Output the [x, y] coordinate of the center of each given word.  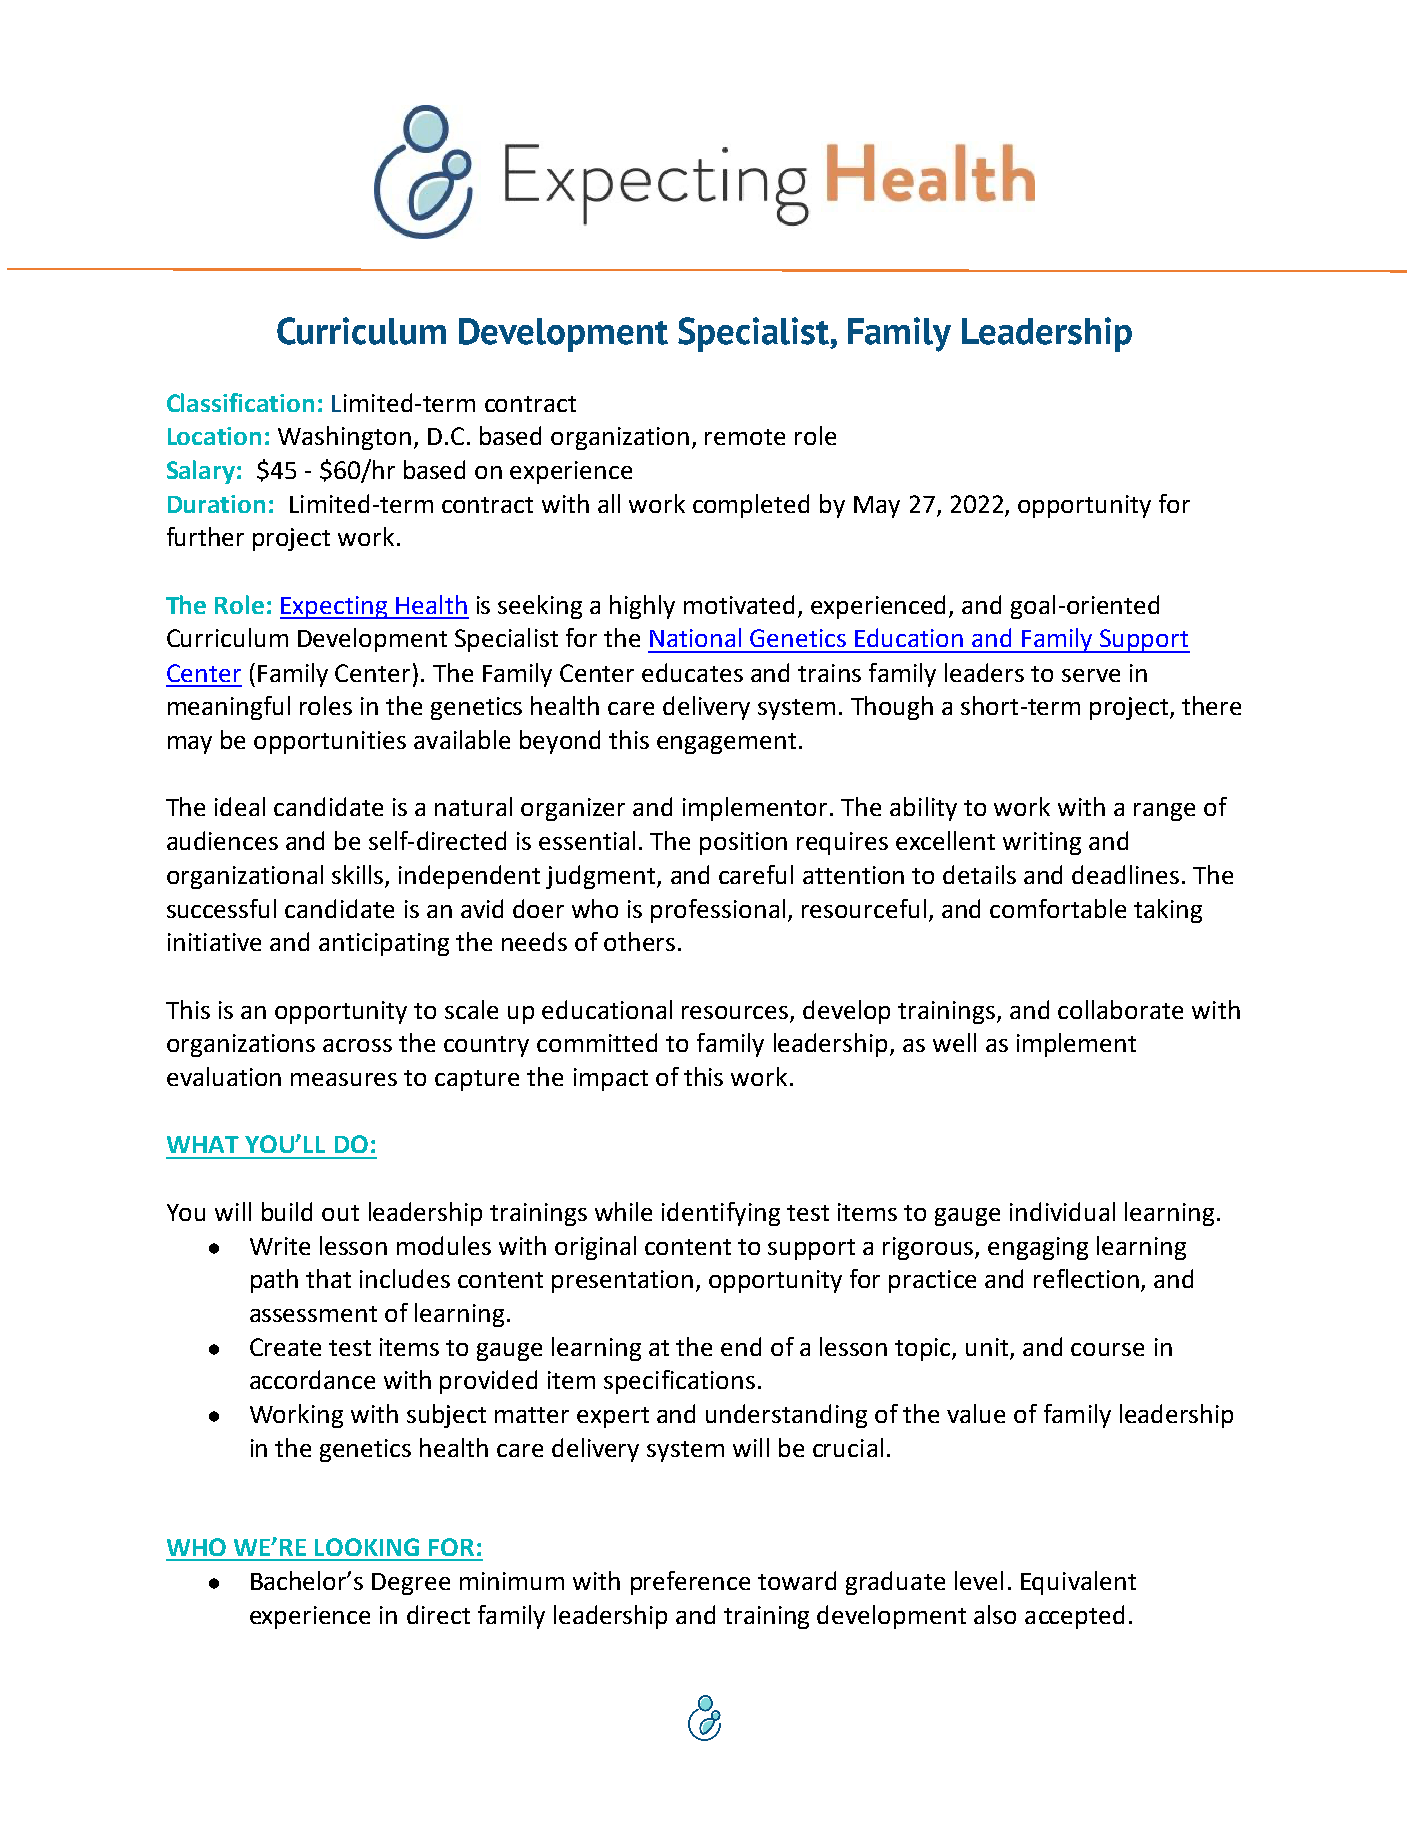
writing [1042, 843]
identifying [721, 1214]
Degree [411, 1584]
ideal [240, 806]
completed [751, 506]
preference [690, 1583]
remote [745, 437]
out [340, 1213]
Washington [344, 438]
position [743, 843]
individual [1062, 1211]
